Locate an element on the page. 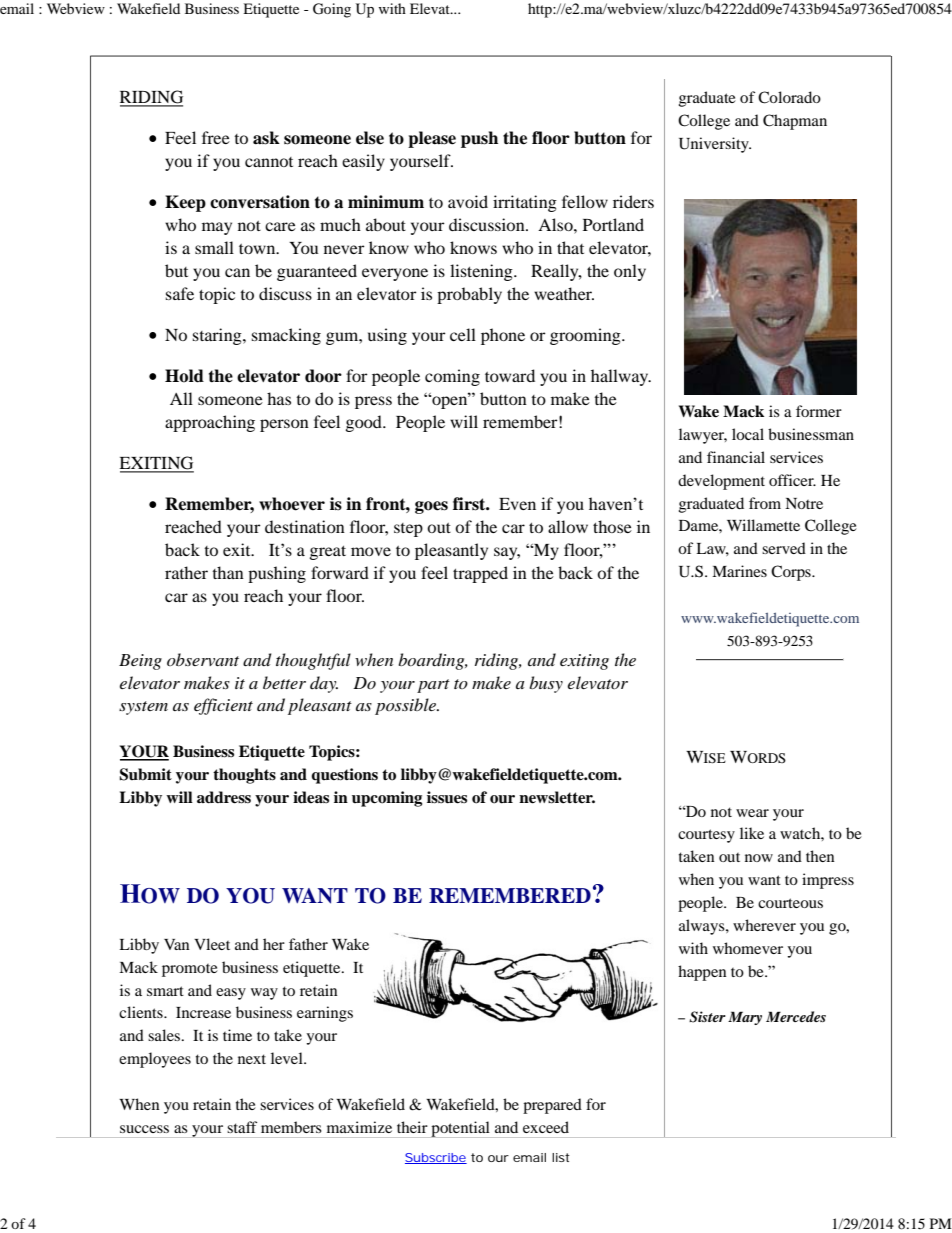 The width and height of the image is (952, 1233). than is located at coordinates (228, 572).
